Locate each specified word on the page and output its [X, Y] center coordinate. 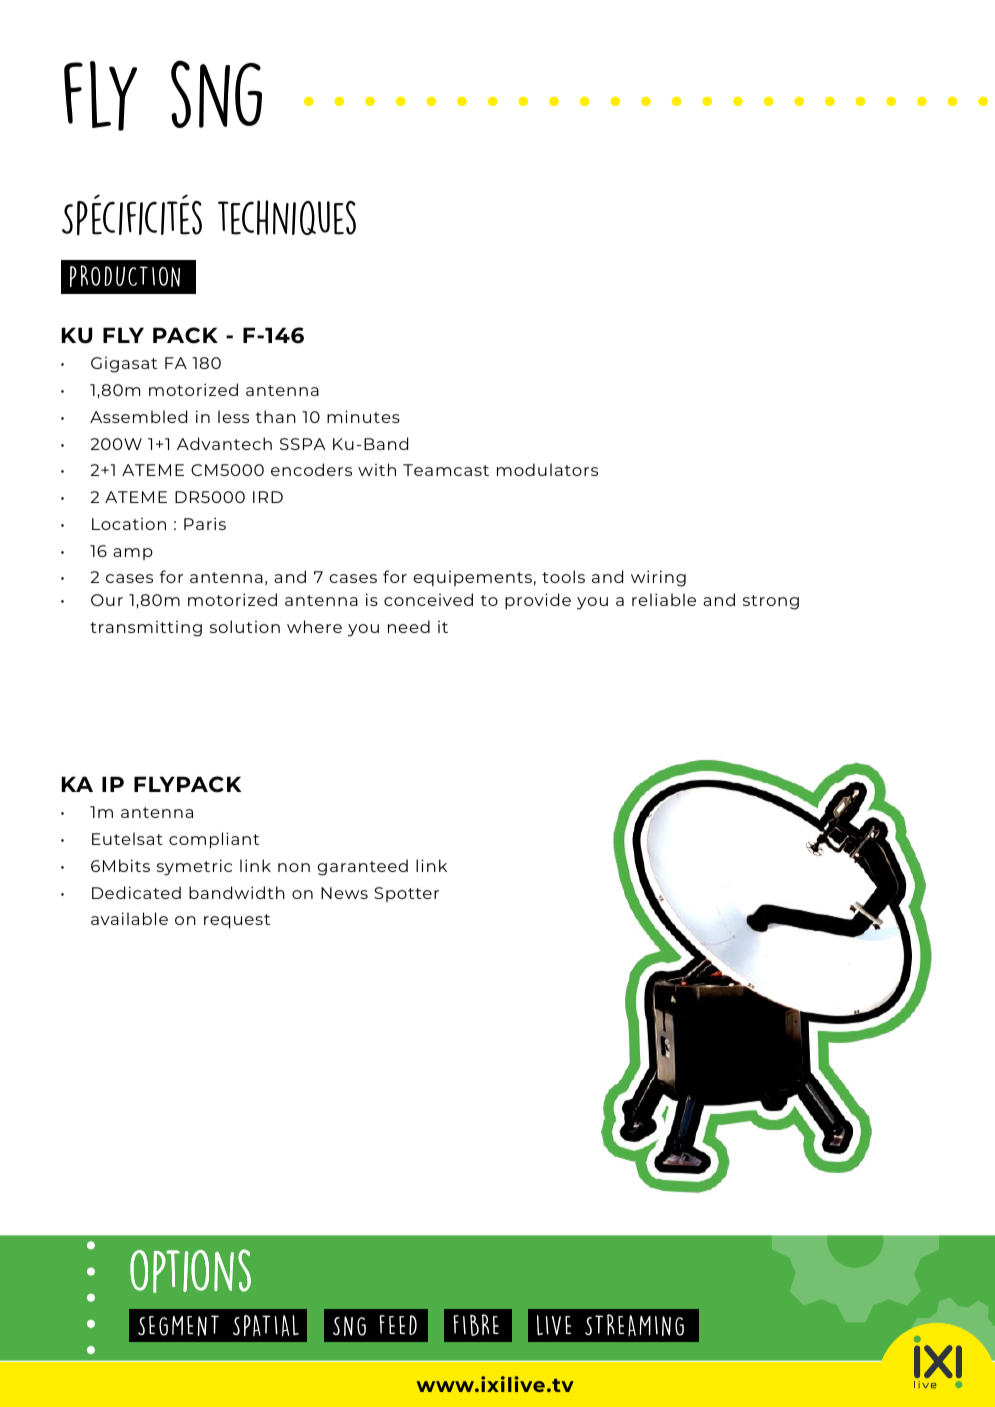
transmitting [146, 629]
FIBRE [476, 1325]
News [344, 893]
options [190, 1271]
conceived [428, 599]
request [237, 921]
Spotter [406, 894]
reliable [664, 599]
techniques [287, 217]
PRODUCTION [125, 276]
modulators [547, 469]
